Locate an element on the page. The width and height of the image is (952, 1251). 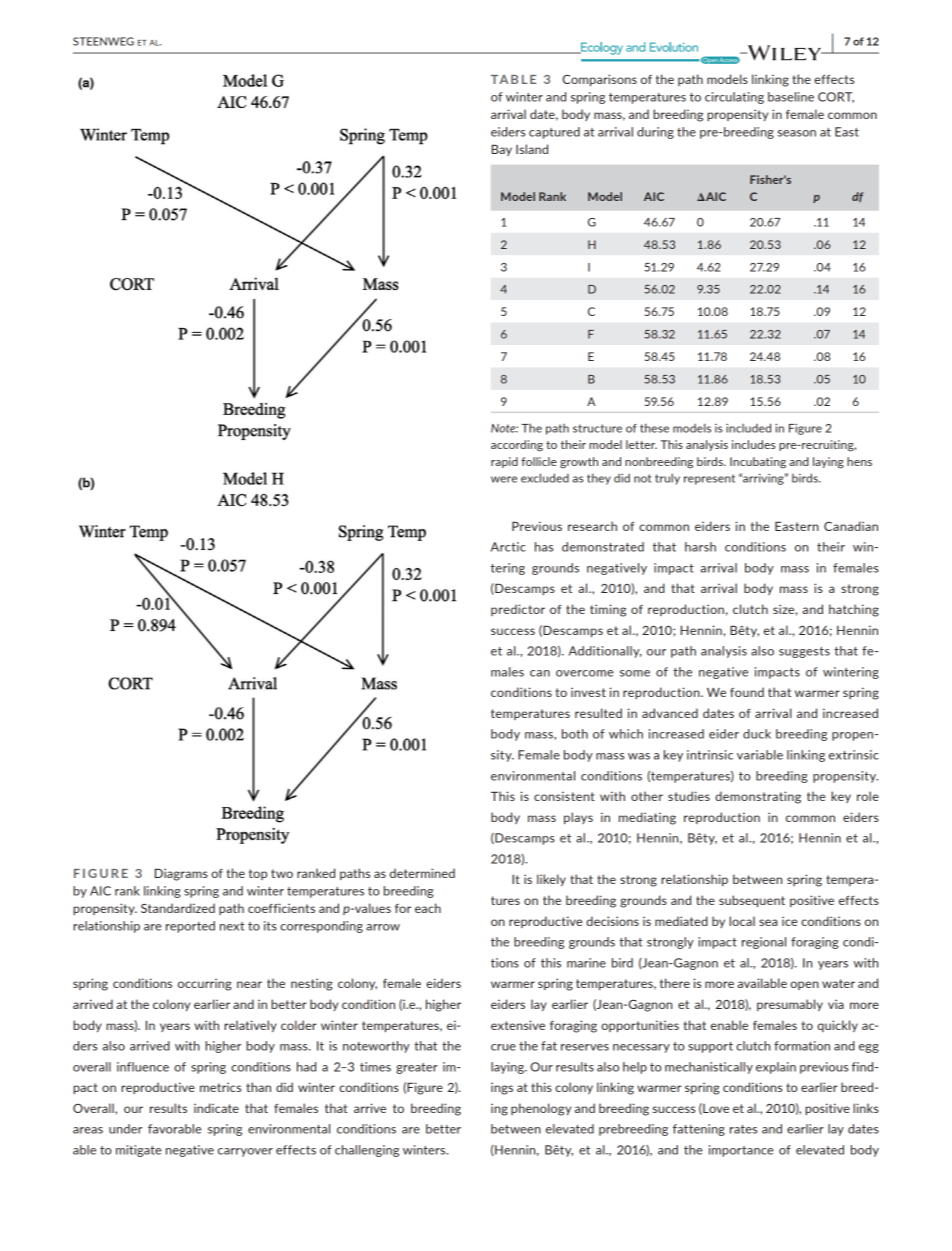
baseline is located at coordinates (791, 97).
